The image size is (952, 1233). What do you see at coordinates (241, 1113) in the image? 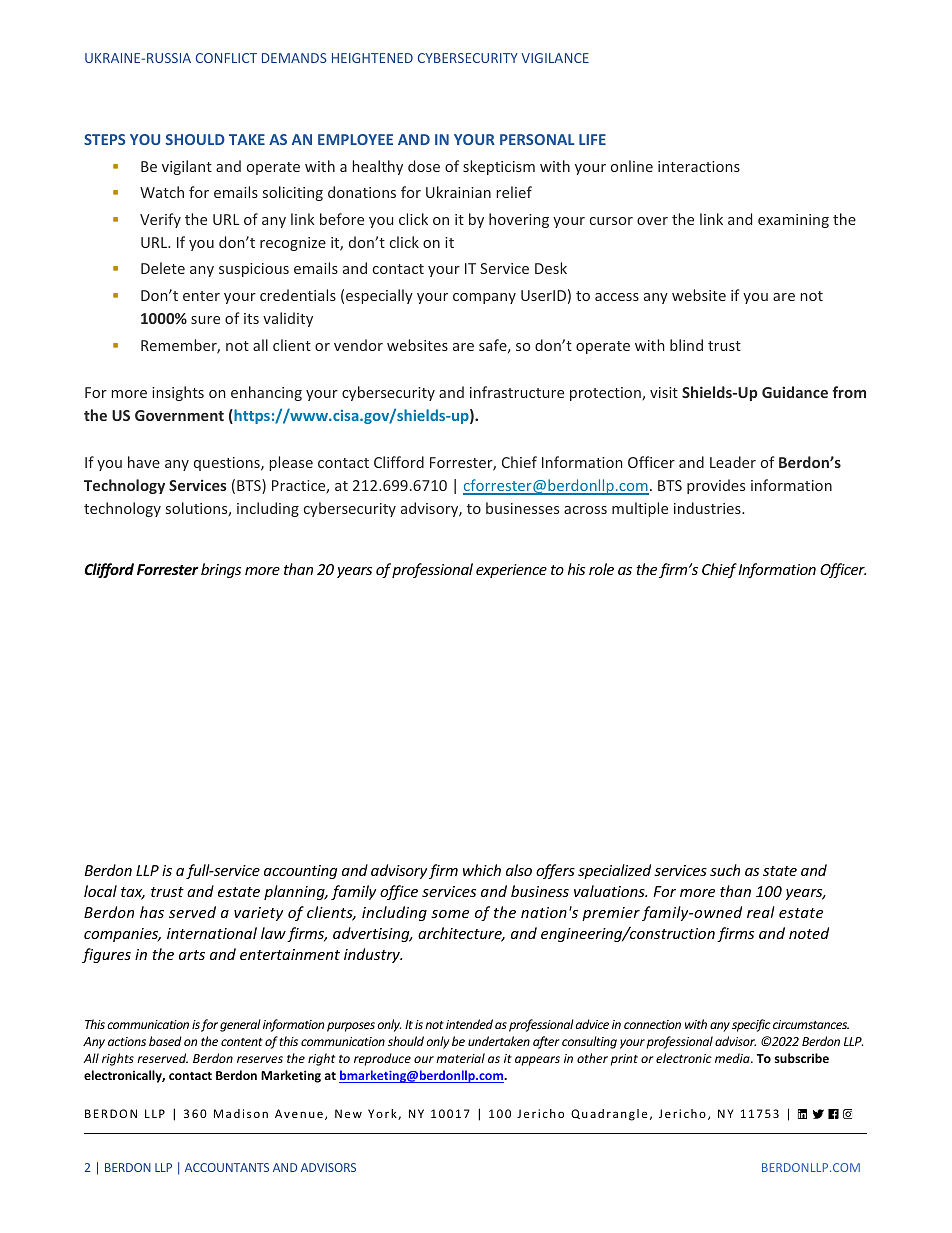
I see `Madison` at bounding box center [241, 1113].
